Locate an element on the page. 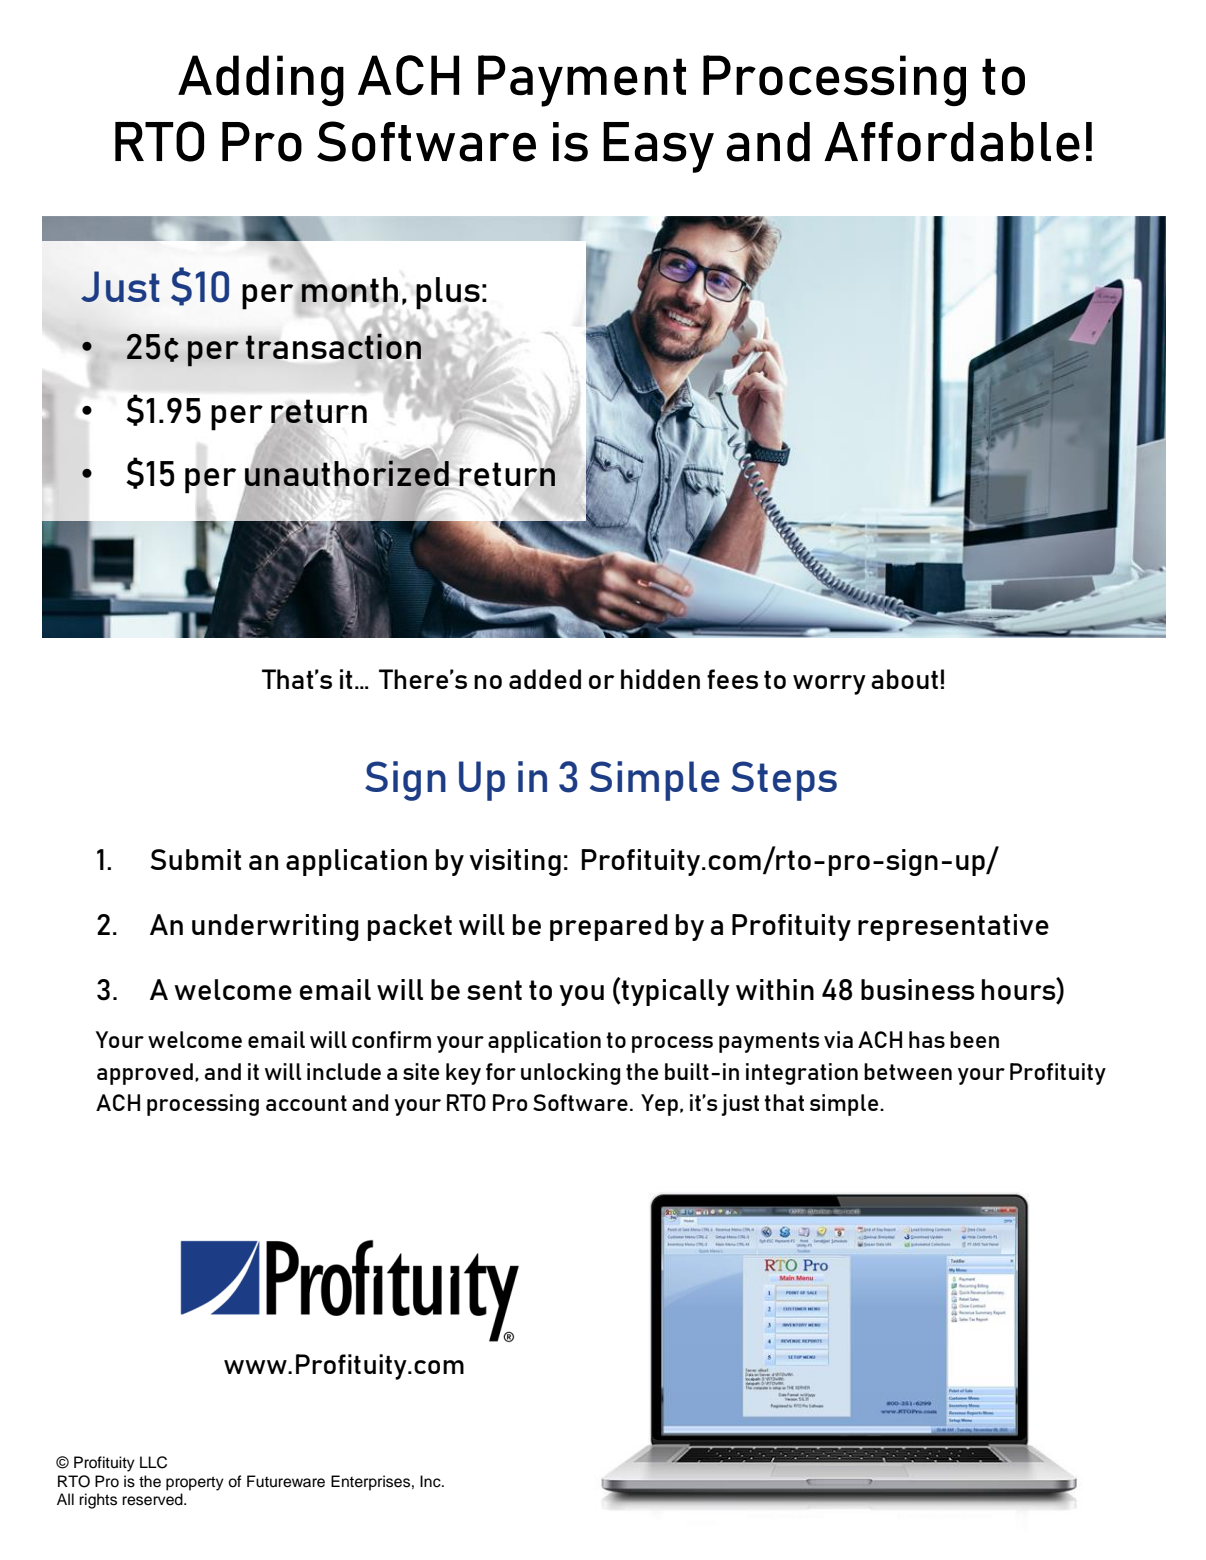 The height and width of the document is (1560, 1206). Steps is located at coordinates (784, 781).
